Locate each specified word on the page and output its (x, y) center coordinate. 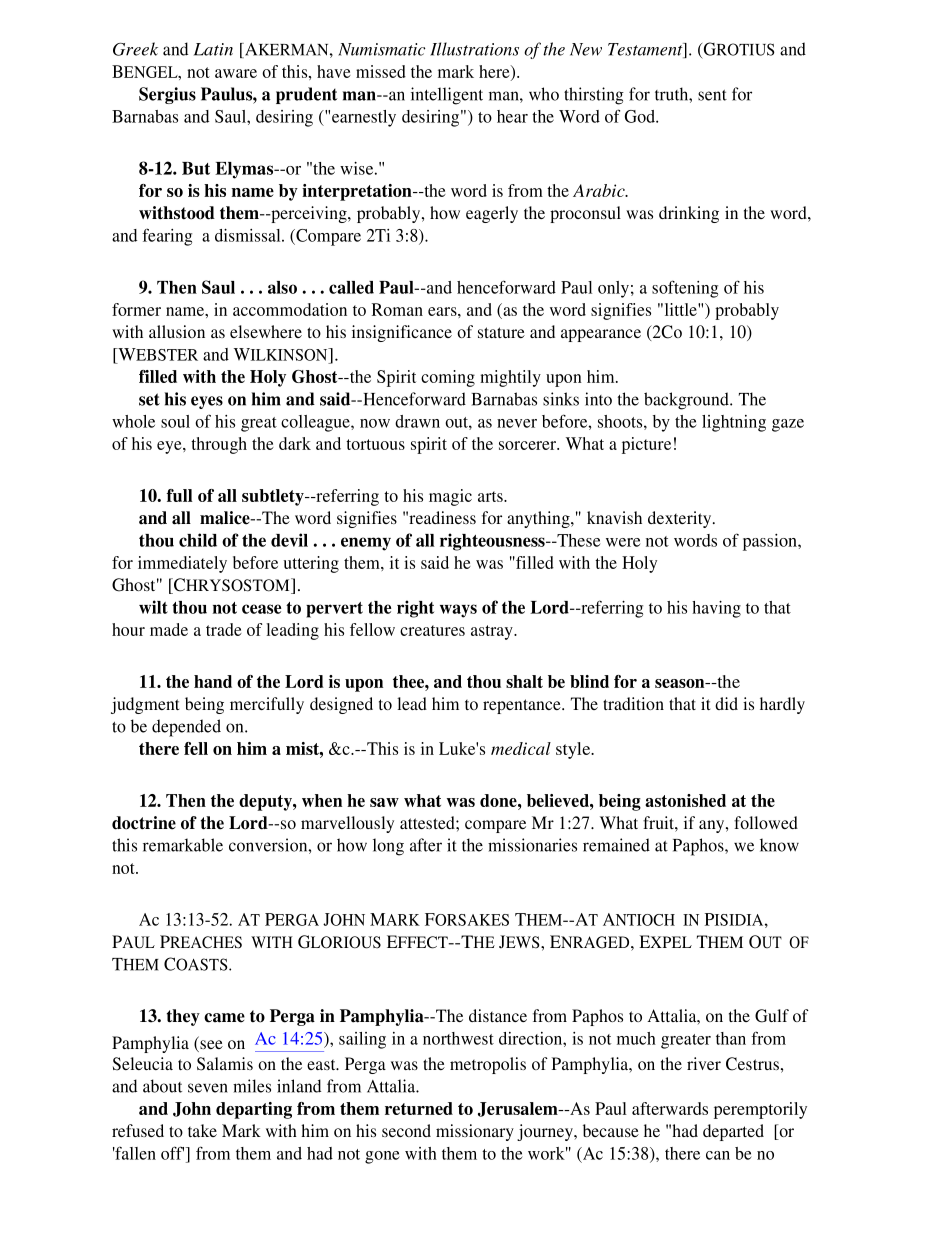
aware (236, 73)
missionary (475, 1132)
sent (712, 95)
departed (733, 1132)
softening (685, 289)
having (716, 609)
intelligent (447, 96)
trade (224, 629)
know (779, 845)
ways (458, 611)
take (202, 1130)
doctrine (144, 823)
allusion (177, 331)
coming (448, 378)
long (388, 847)
